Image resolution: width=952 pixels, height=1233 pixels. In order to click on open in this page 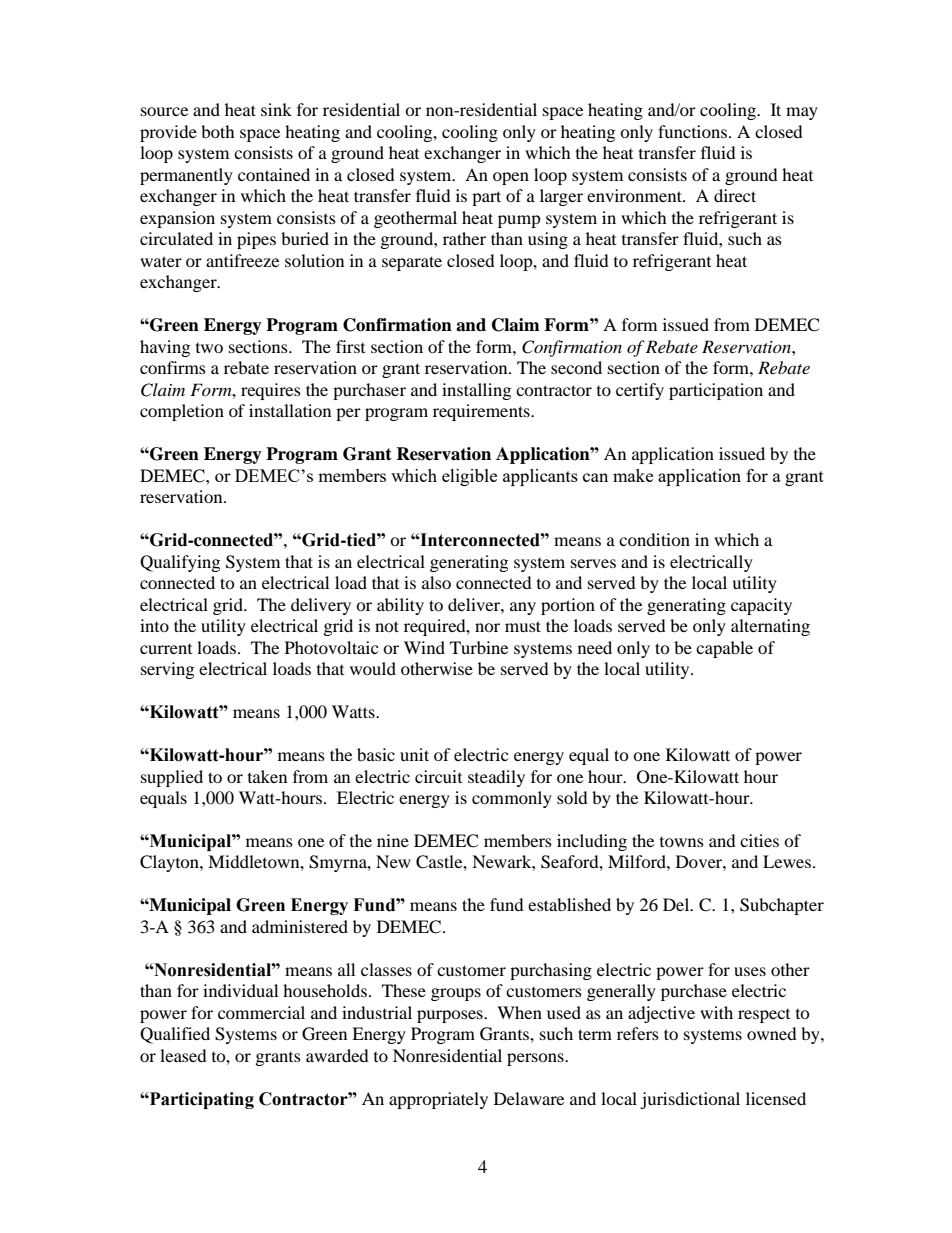, I will do `click(511, 178)`.
